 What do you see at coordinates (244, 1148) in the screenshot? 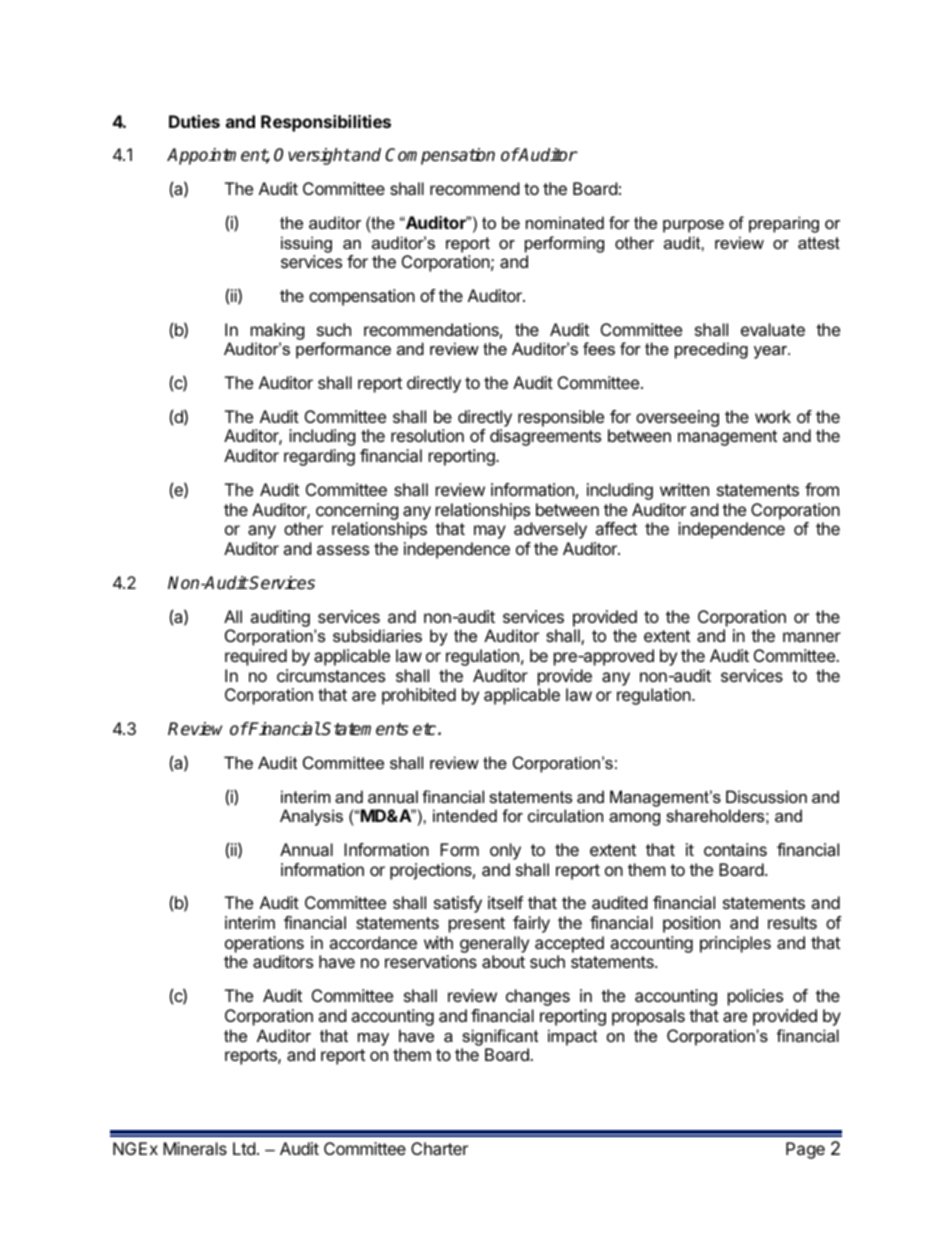
I see `Ltd` at bounding box center [244, 1148].
